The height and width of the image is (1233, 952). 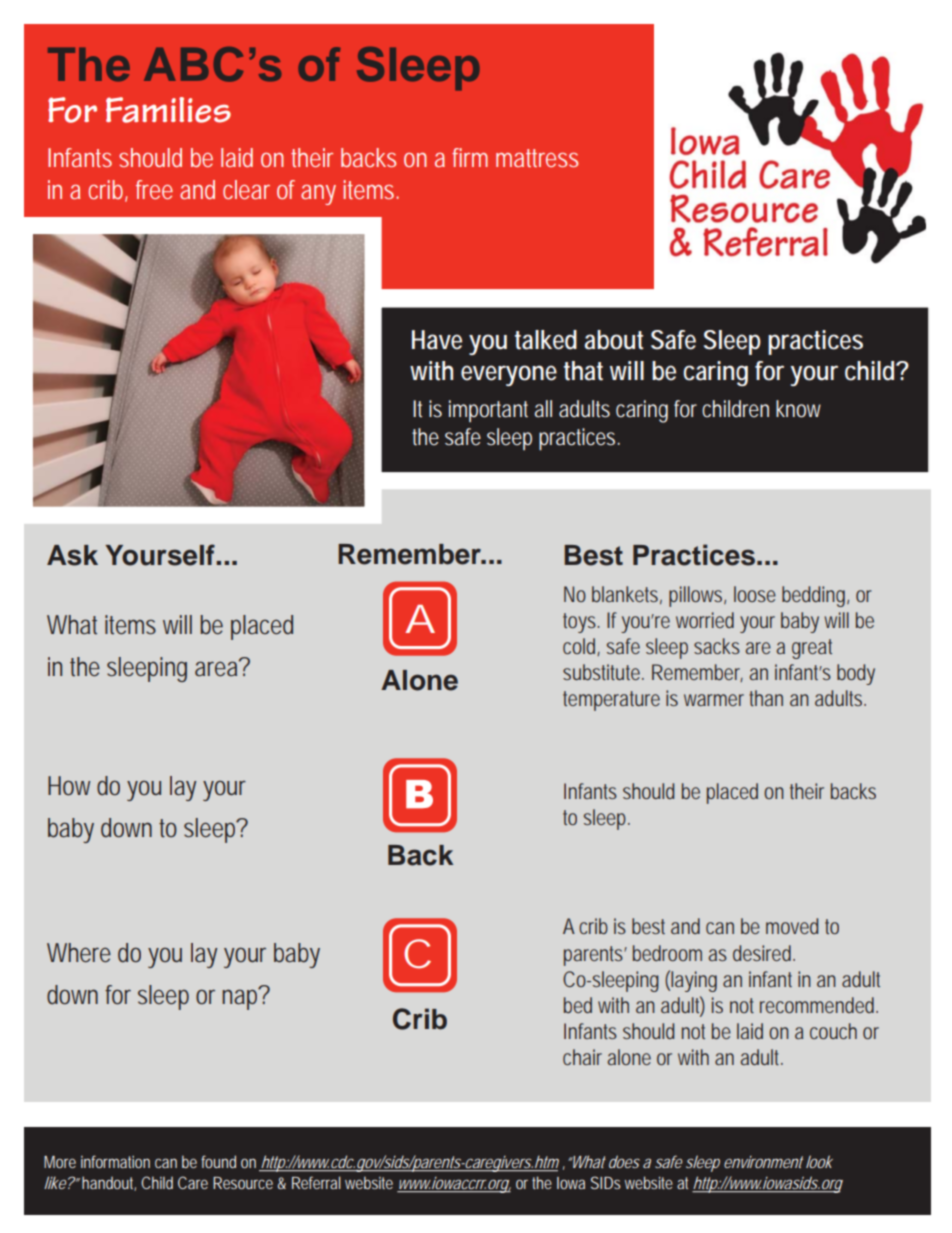 What do you see at coordinates (115, 1161) in the image?
I see `information` at bounding box center [115, 1161].
